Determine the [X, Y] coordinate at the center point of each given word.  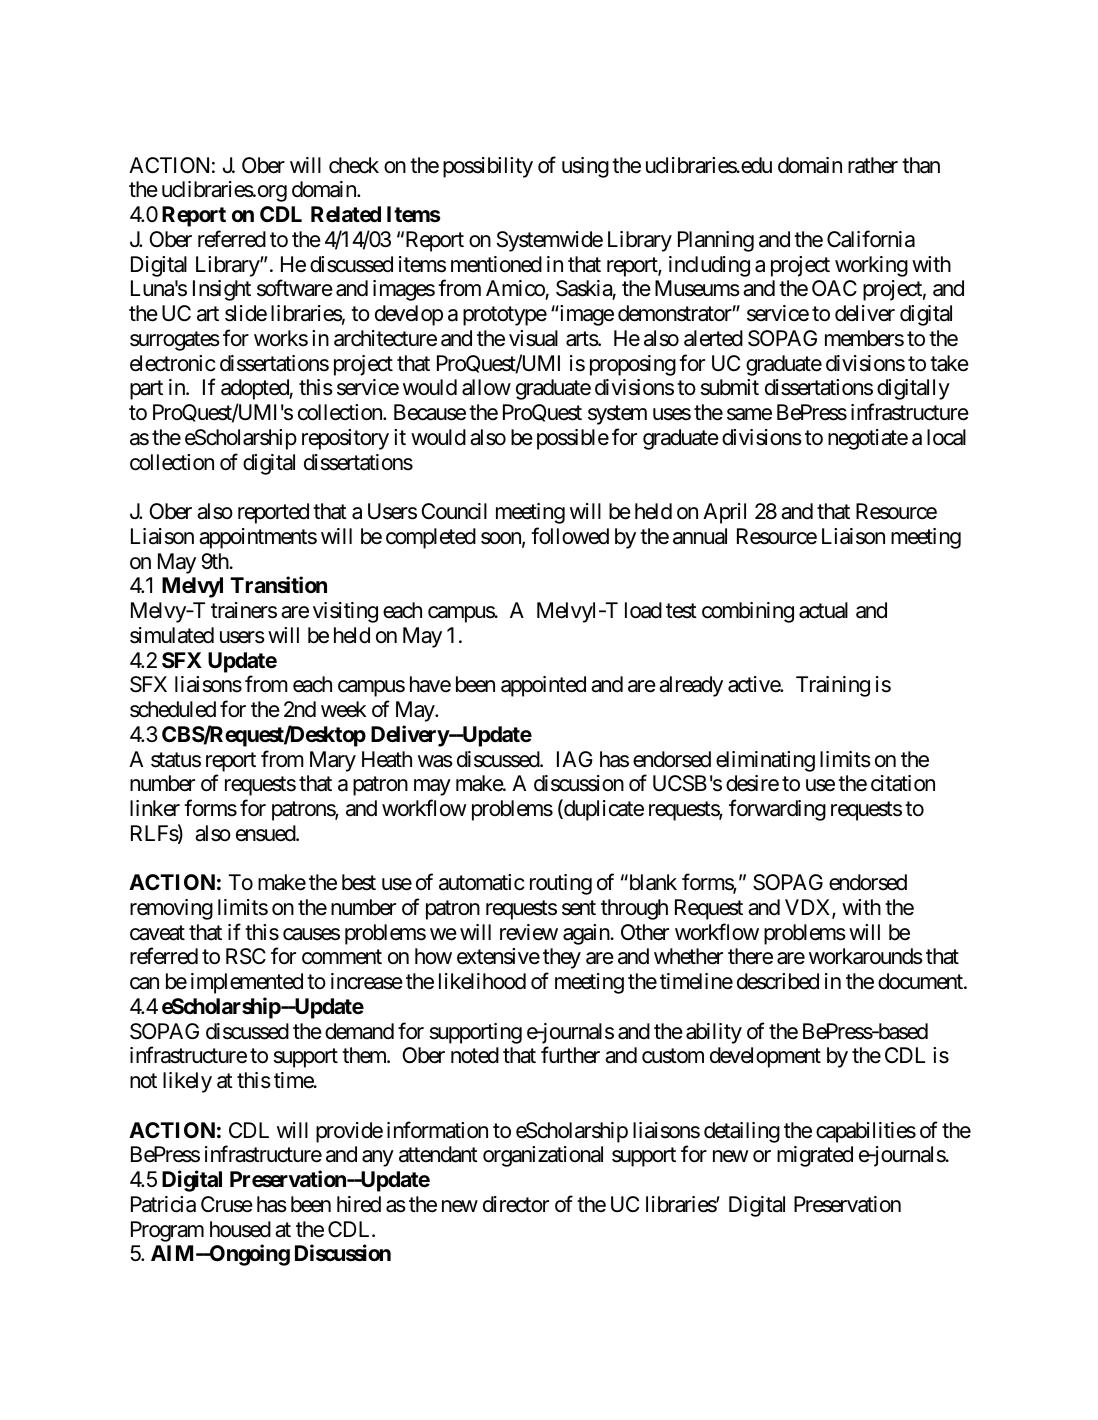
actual [823, 610]
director [516, 1204]
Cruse [227, 1204]
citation [903, 783]
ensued [266, 833]
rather [873, 165]
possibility [488, 167]
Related [346, 214]
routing [561, 884]
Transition [278, 585]
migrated [815, 1156]
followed [570, 536]
